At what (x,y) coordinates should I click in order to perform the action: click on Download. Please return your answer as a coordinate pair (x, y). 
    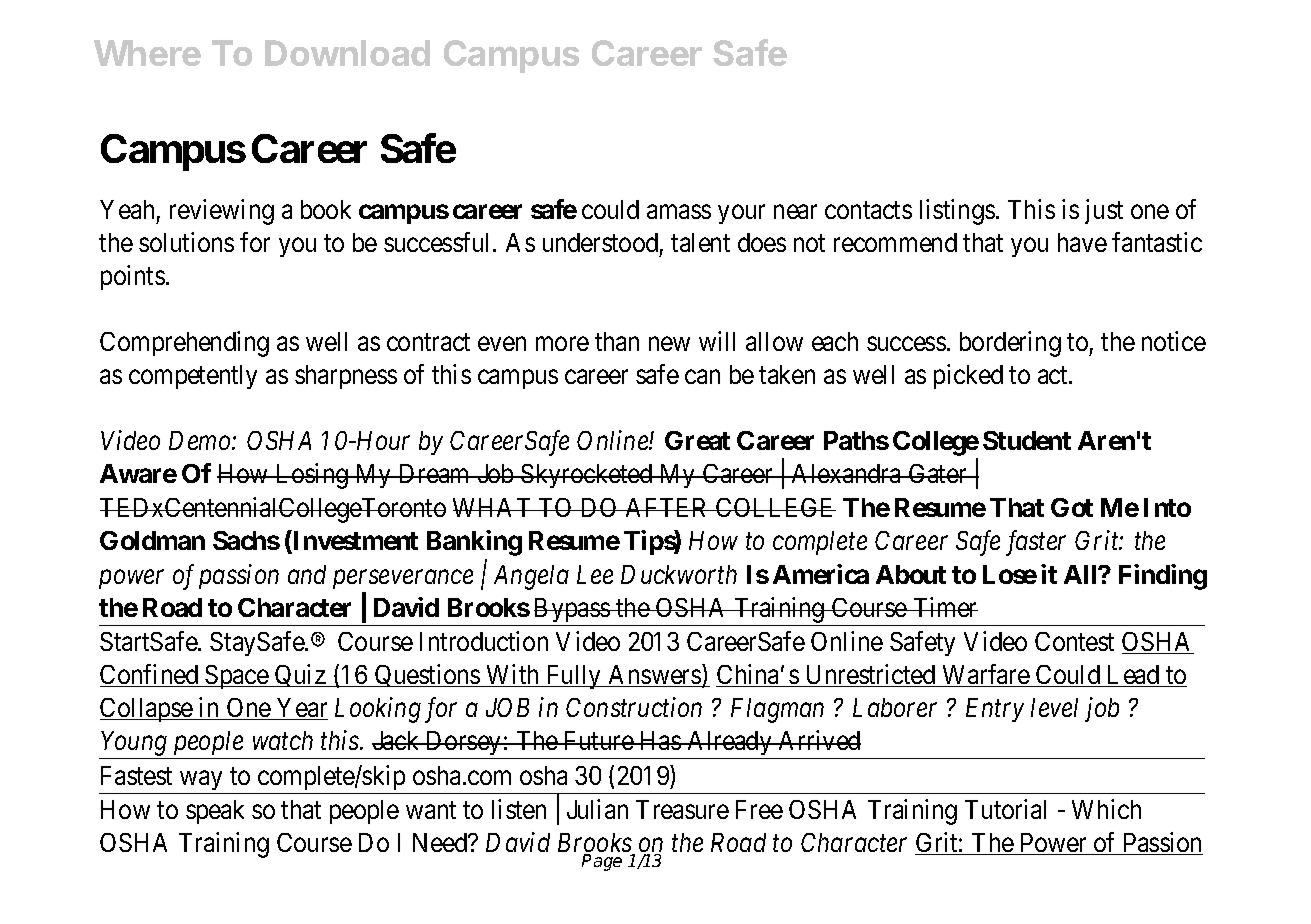
    Looking at the image, I should click on (347, 53).
